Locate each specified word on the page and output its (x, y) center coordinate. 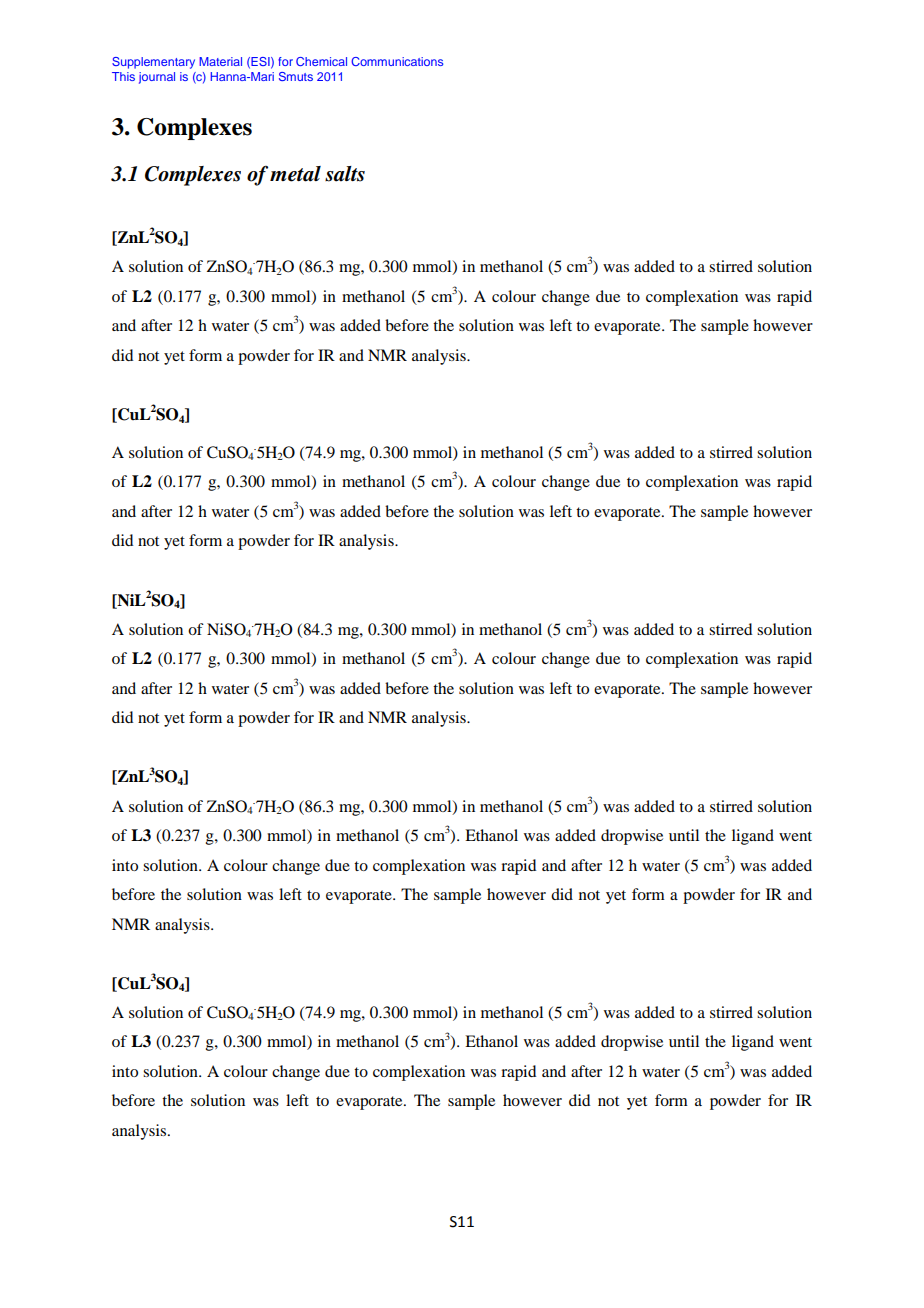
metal (295, 174)
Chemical (321, 61)
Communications (397, 61)
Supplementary (153, 63)
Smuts (296, 76)
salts (345, 174)
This (123, 76)
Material (220, 61)
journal (157, 78)
